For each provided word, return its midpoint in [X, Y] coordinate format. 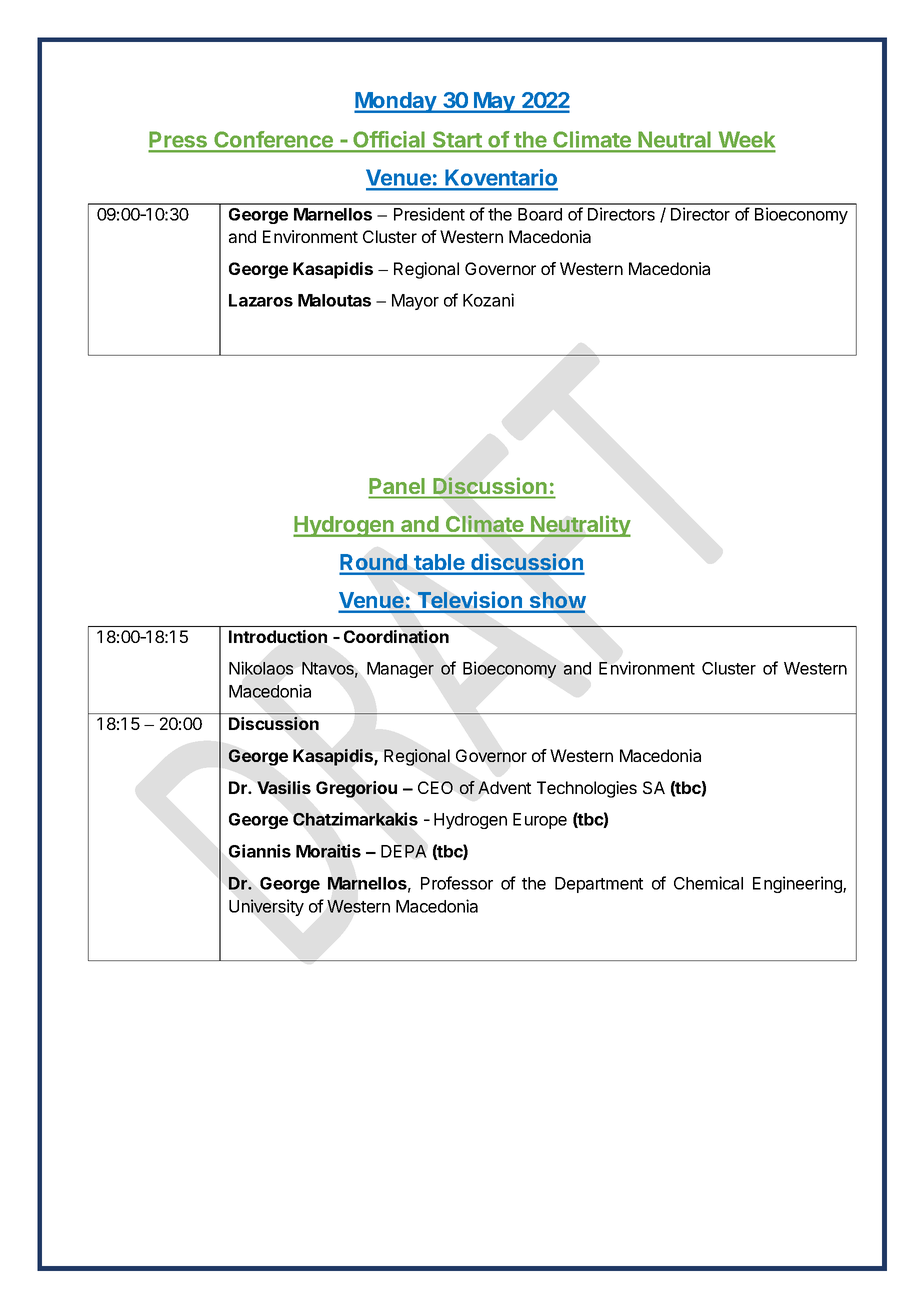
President [429, 214]
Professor [457, 883]
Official [389, 141]
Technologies [587, 789]
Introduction [278, 636]
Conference [273, 141]
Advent [504, 787]
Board [540, 214]
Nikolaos [261, 668]
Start [457, 141]
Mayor [415, 302]
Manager [400, 670]
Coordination [396, 636]
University [266, 907]
